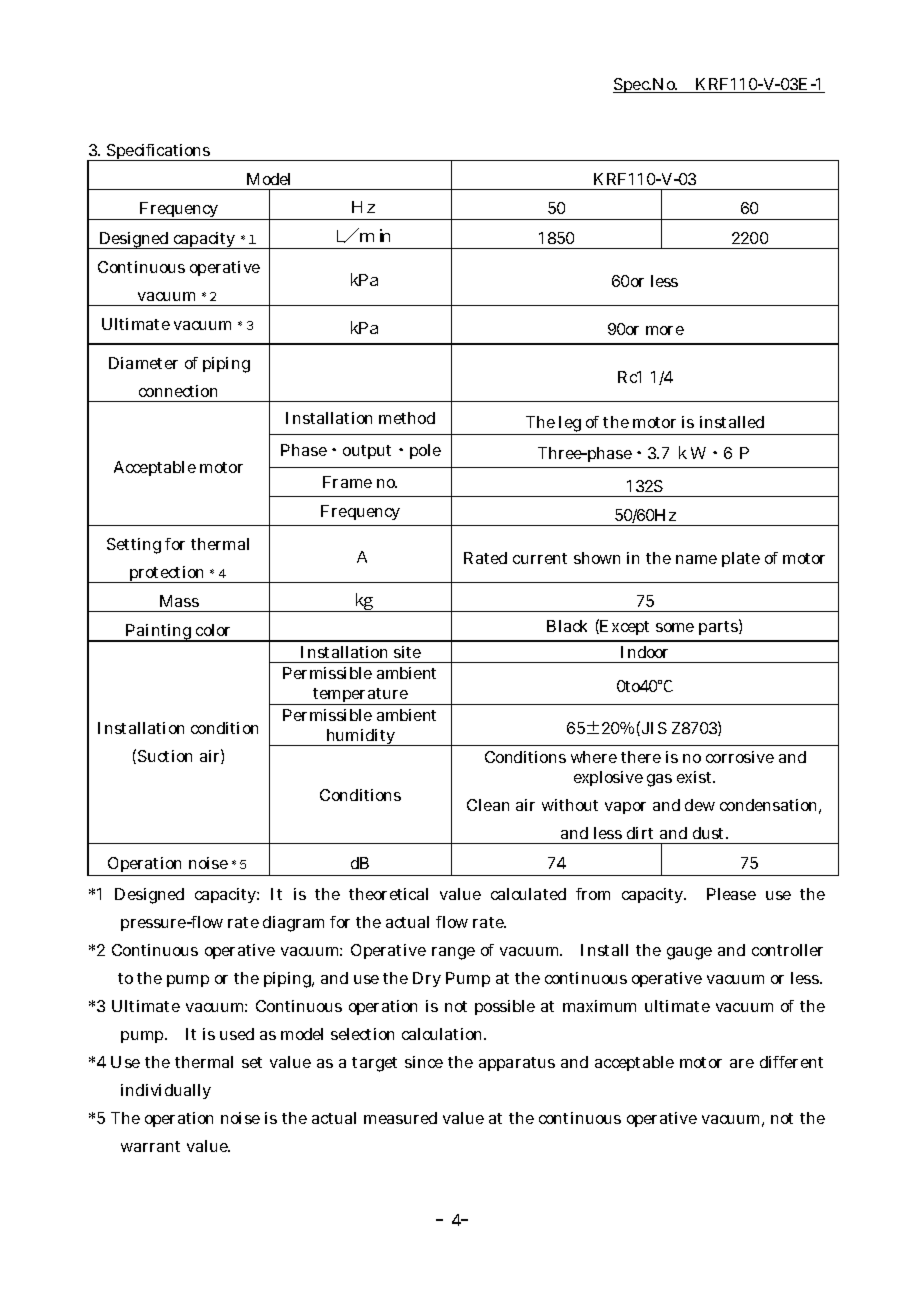 Image resolution: width=924 pixels, height=1308 pixels. Describe the element at coordinates (740, 757) in the screenshot. I see `corrosive` at that location.
